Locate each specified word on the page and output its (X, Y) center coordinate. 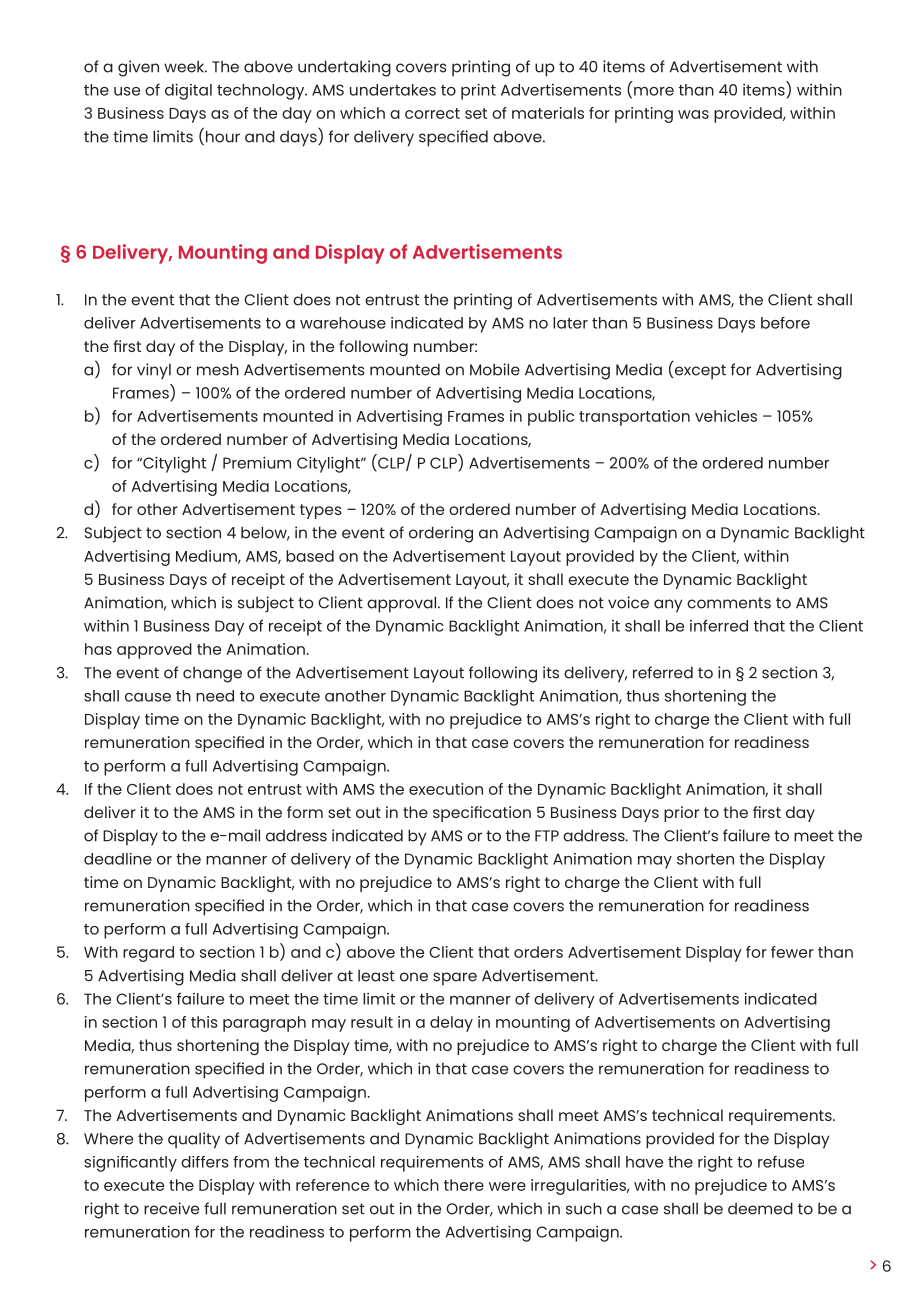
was (693, 114)
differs (205, 1162)
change (212, 675)
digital (188, 91)
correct (432, 113)
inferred (719, 625)
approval (403, 604)
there (464, 1185)
